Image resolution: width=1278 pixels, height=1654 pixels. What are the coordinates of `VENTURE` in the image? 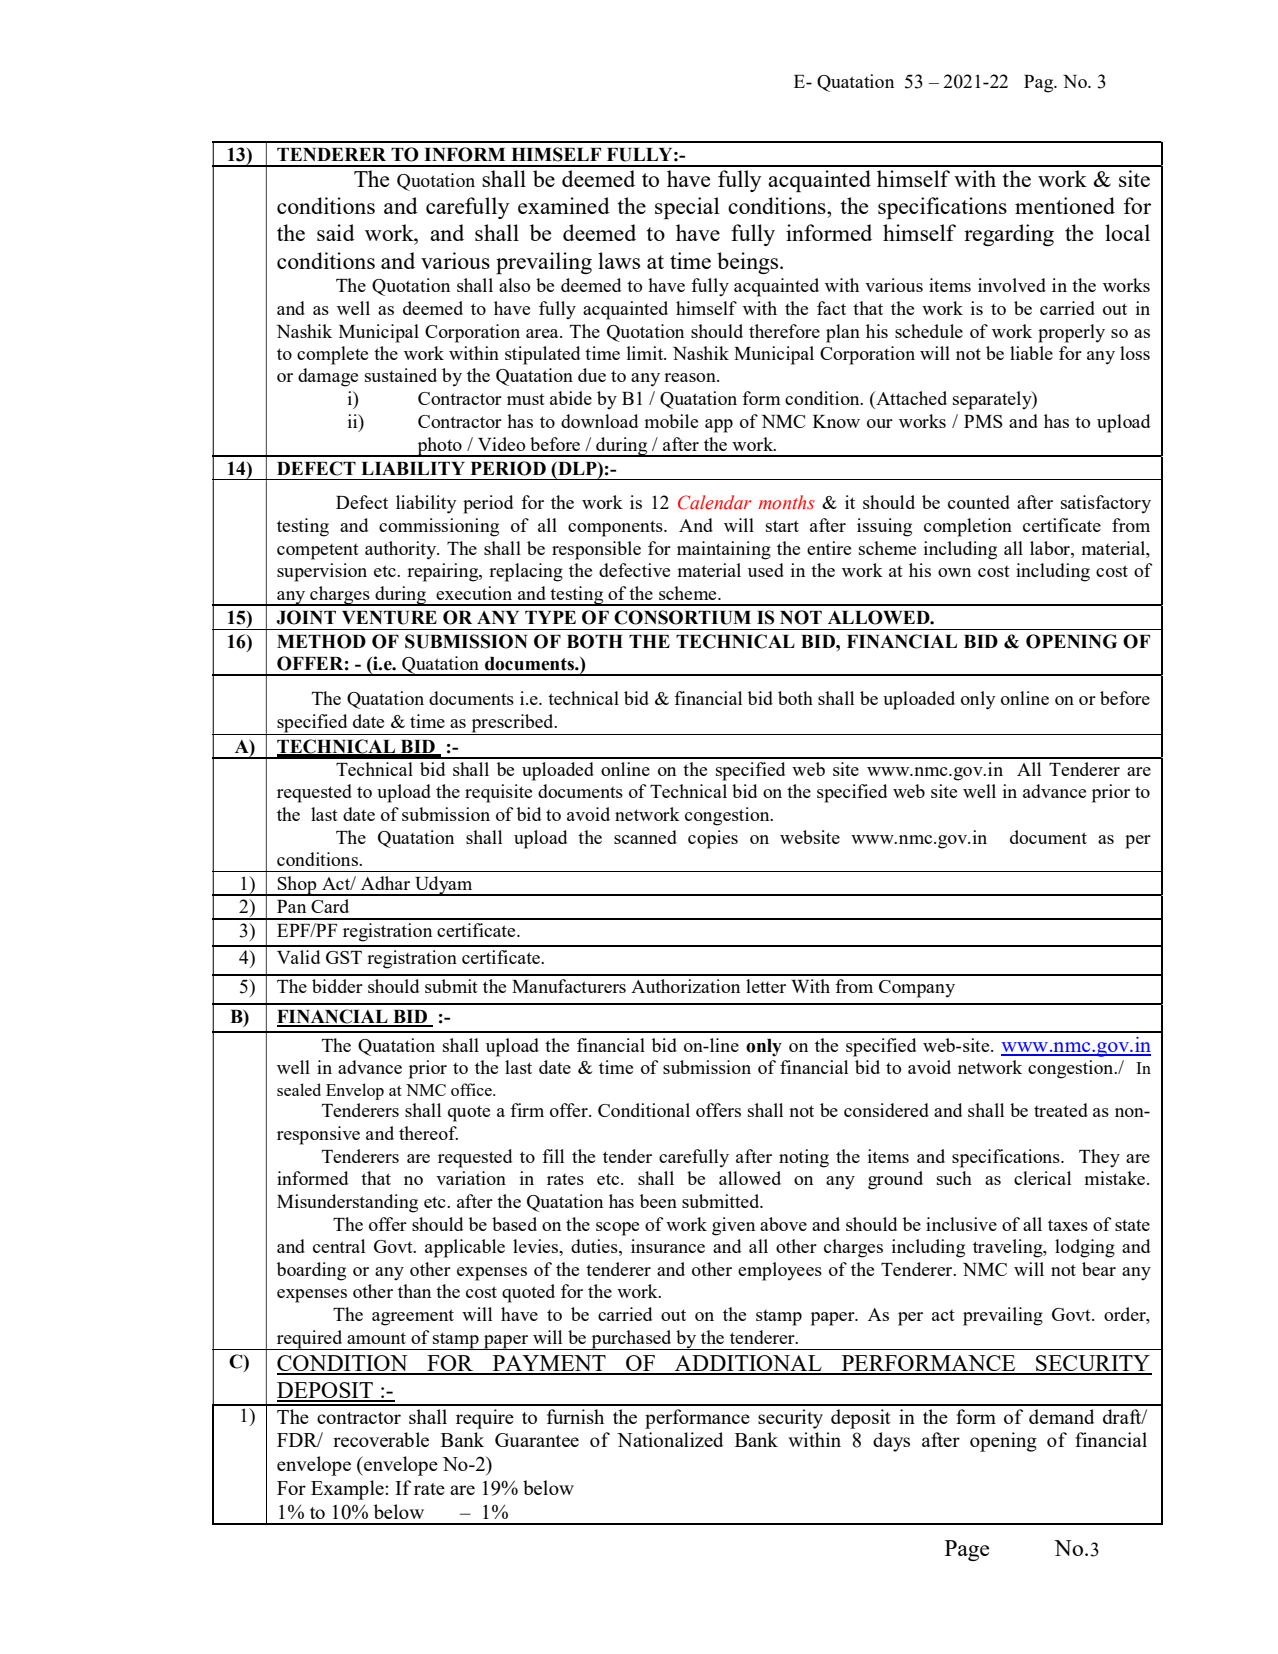 It's located at (389, 618).
